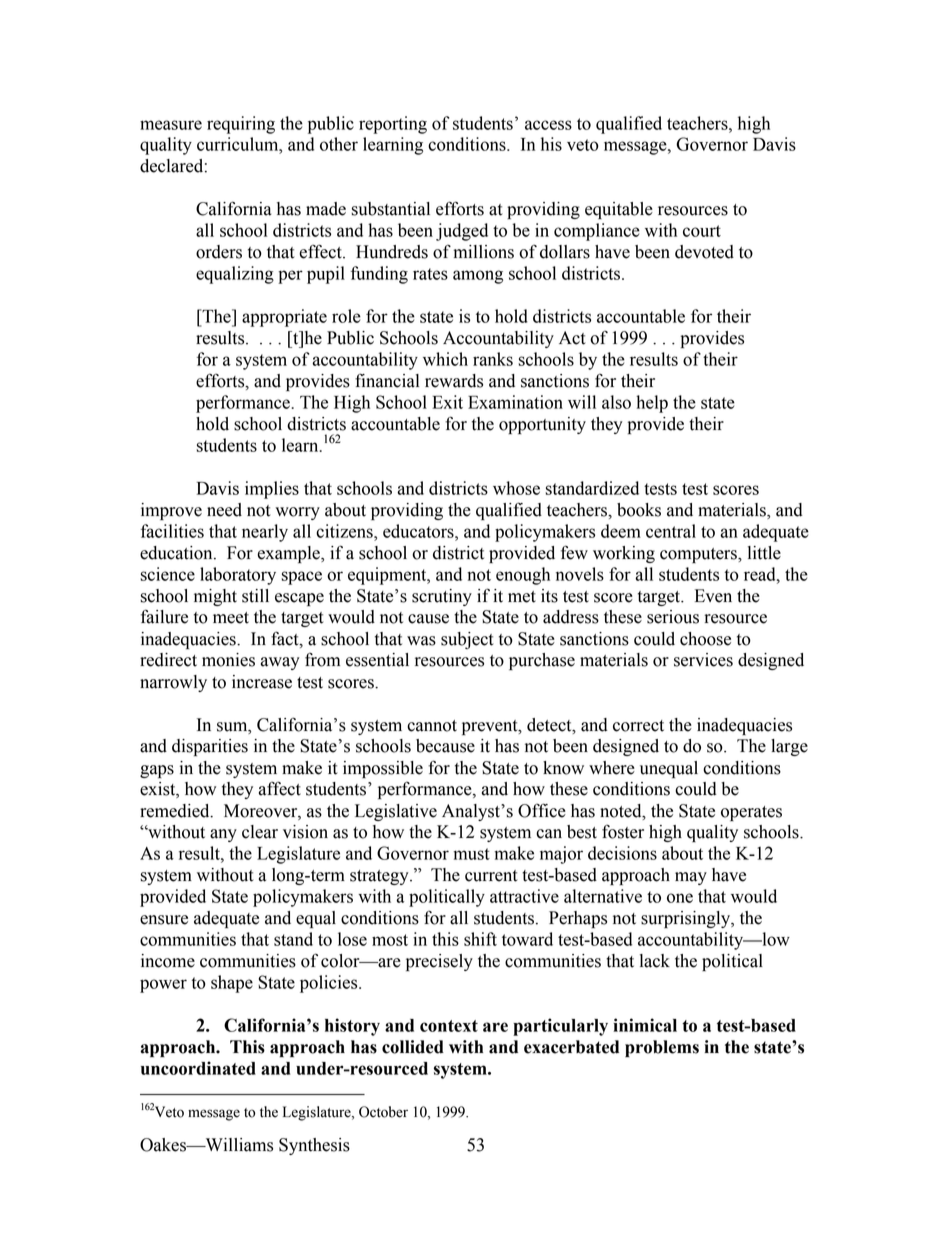 The image size is (952, 1233). I want to click on court, so click(702, 231).
